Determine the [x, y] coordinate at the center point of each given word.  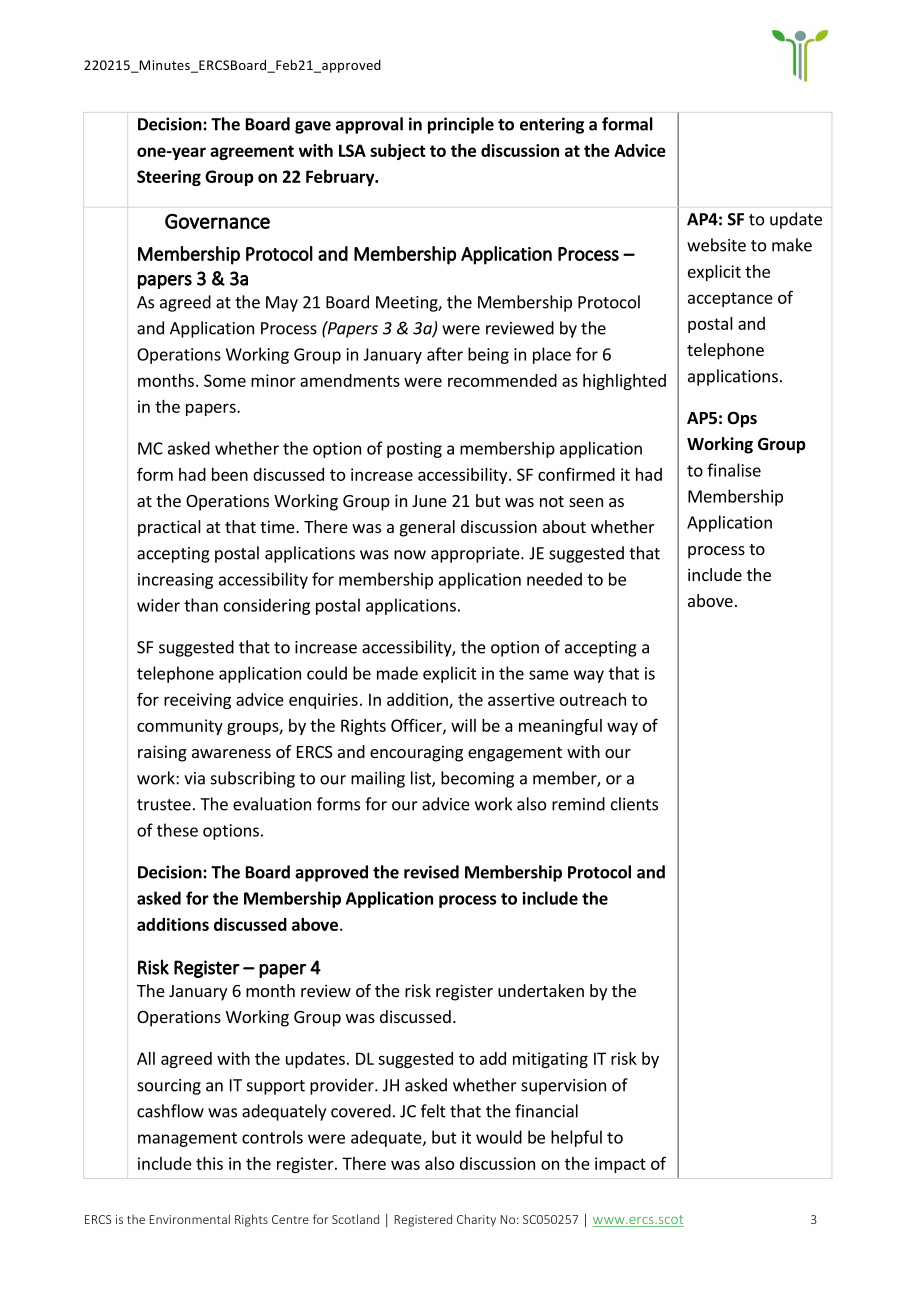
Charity [476, 1220]
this [209, 1163]
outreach [593, 699]
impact [620, 1165]
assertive [521, 699]
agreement [252, 152]
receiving [197, 701]
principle [461, 125]
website [716, 245]
